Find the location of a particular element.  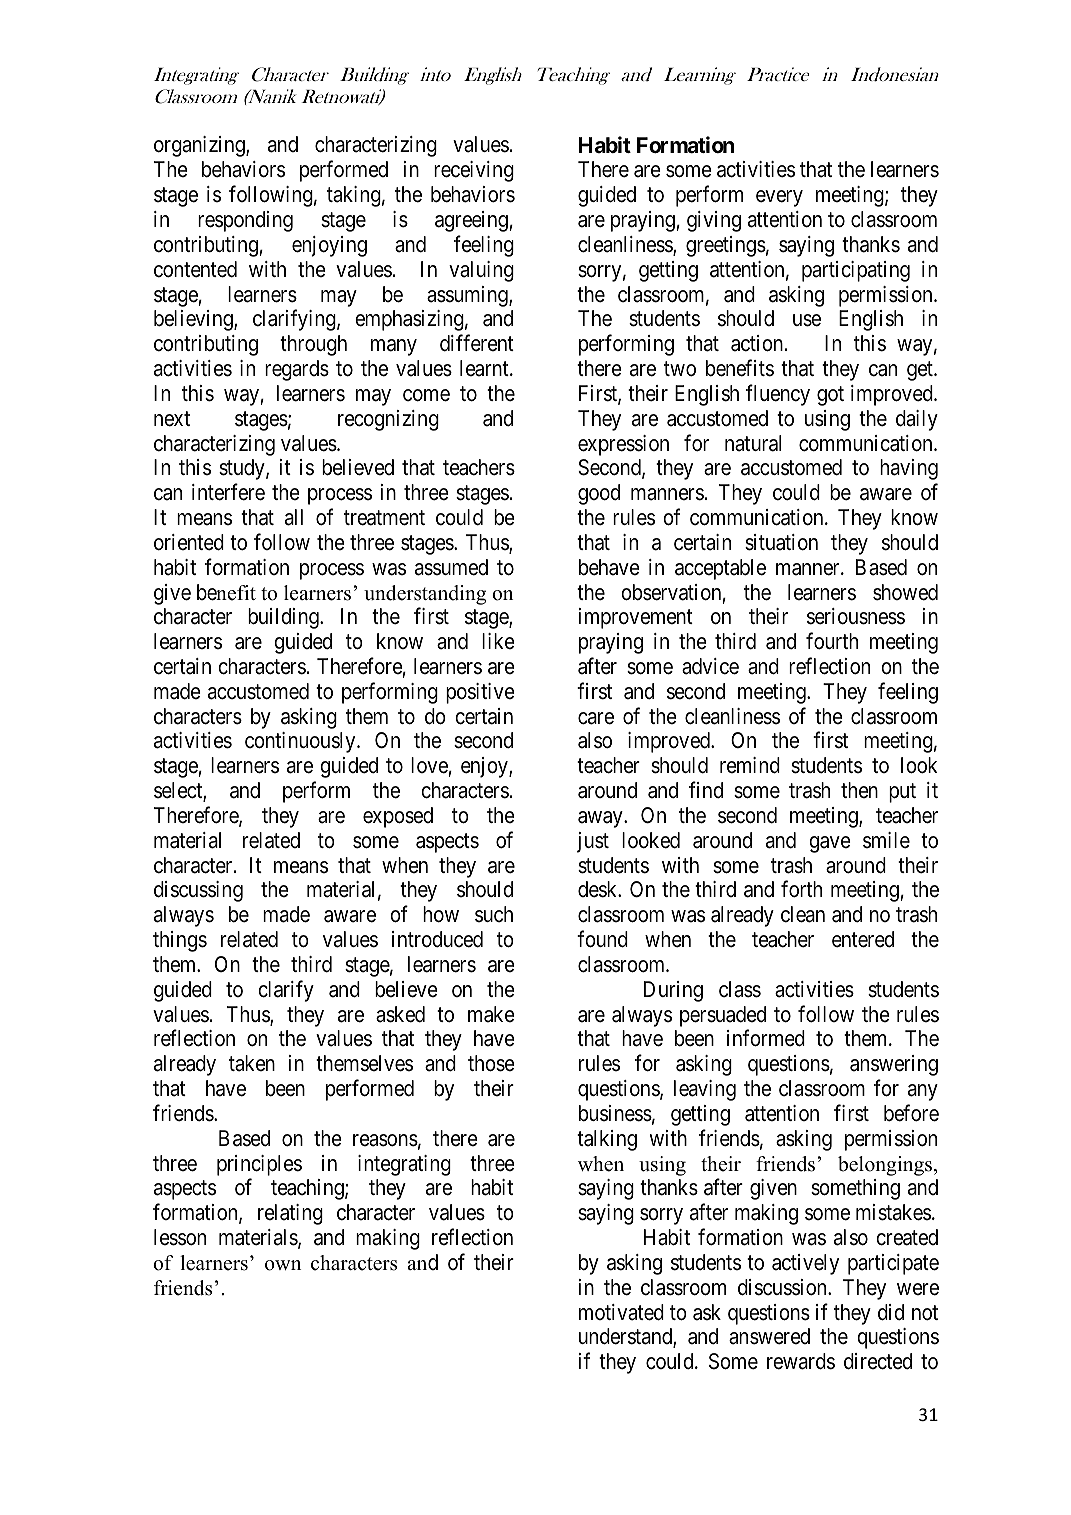

receiving is located at coordinates (474, 171).
